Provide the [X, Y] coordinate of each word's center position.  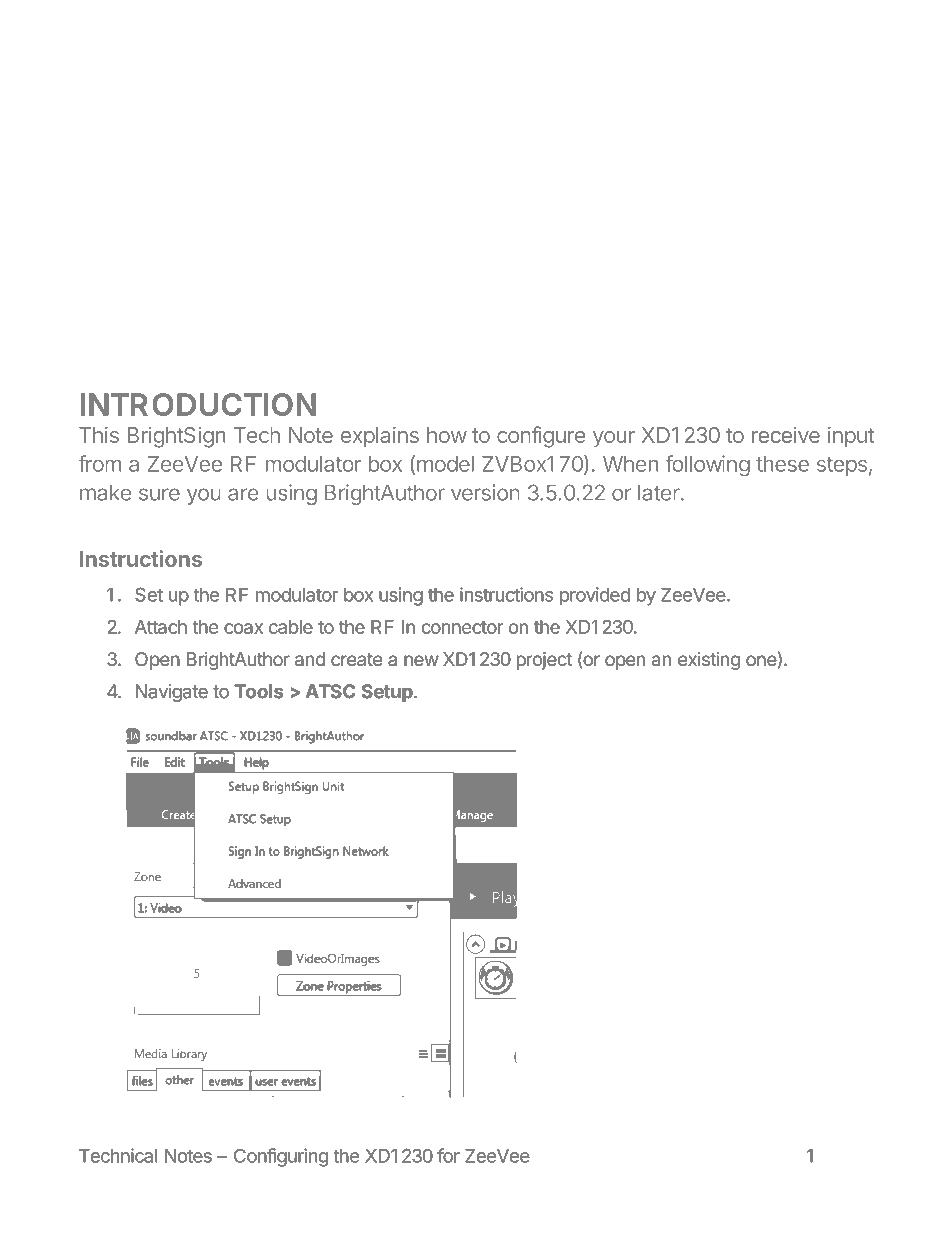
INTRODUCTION [198, 404]
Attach [161, 627]
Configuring [281, 1157]
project [544, 661]
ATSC [331, 691]
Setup [388, 693]
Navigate [172, 693]
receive [786, 434]
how [447, 435]
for [448, 1155]
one [761, 660]
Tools [258, 691]
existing [709, 661]
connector [462, 627]
